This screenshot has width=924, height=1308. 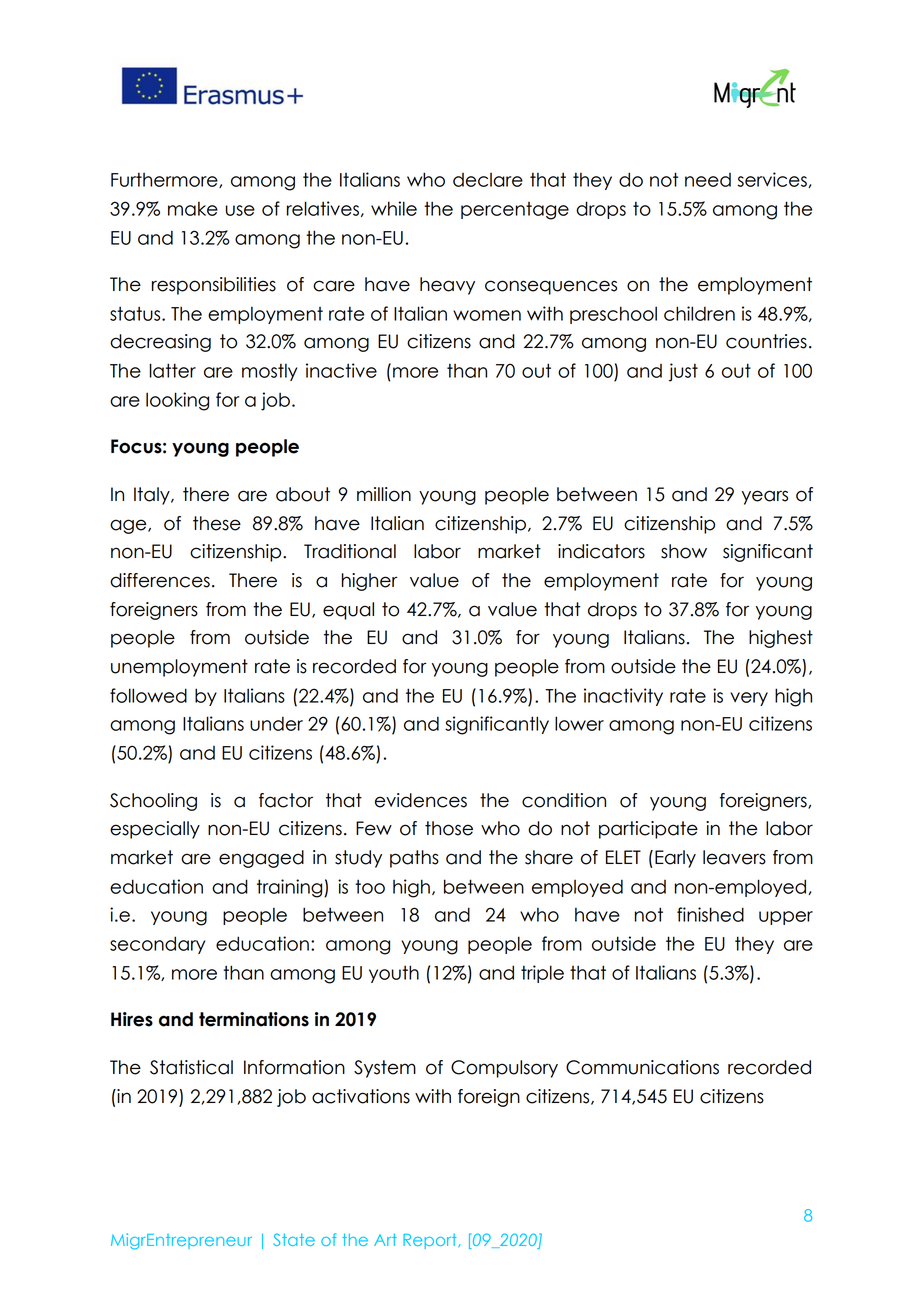 What do you see at coordinates (431, 1241) in the screenshot?
I see `Report` at bounding box center [431, 1241].
